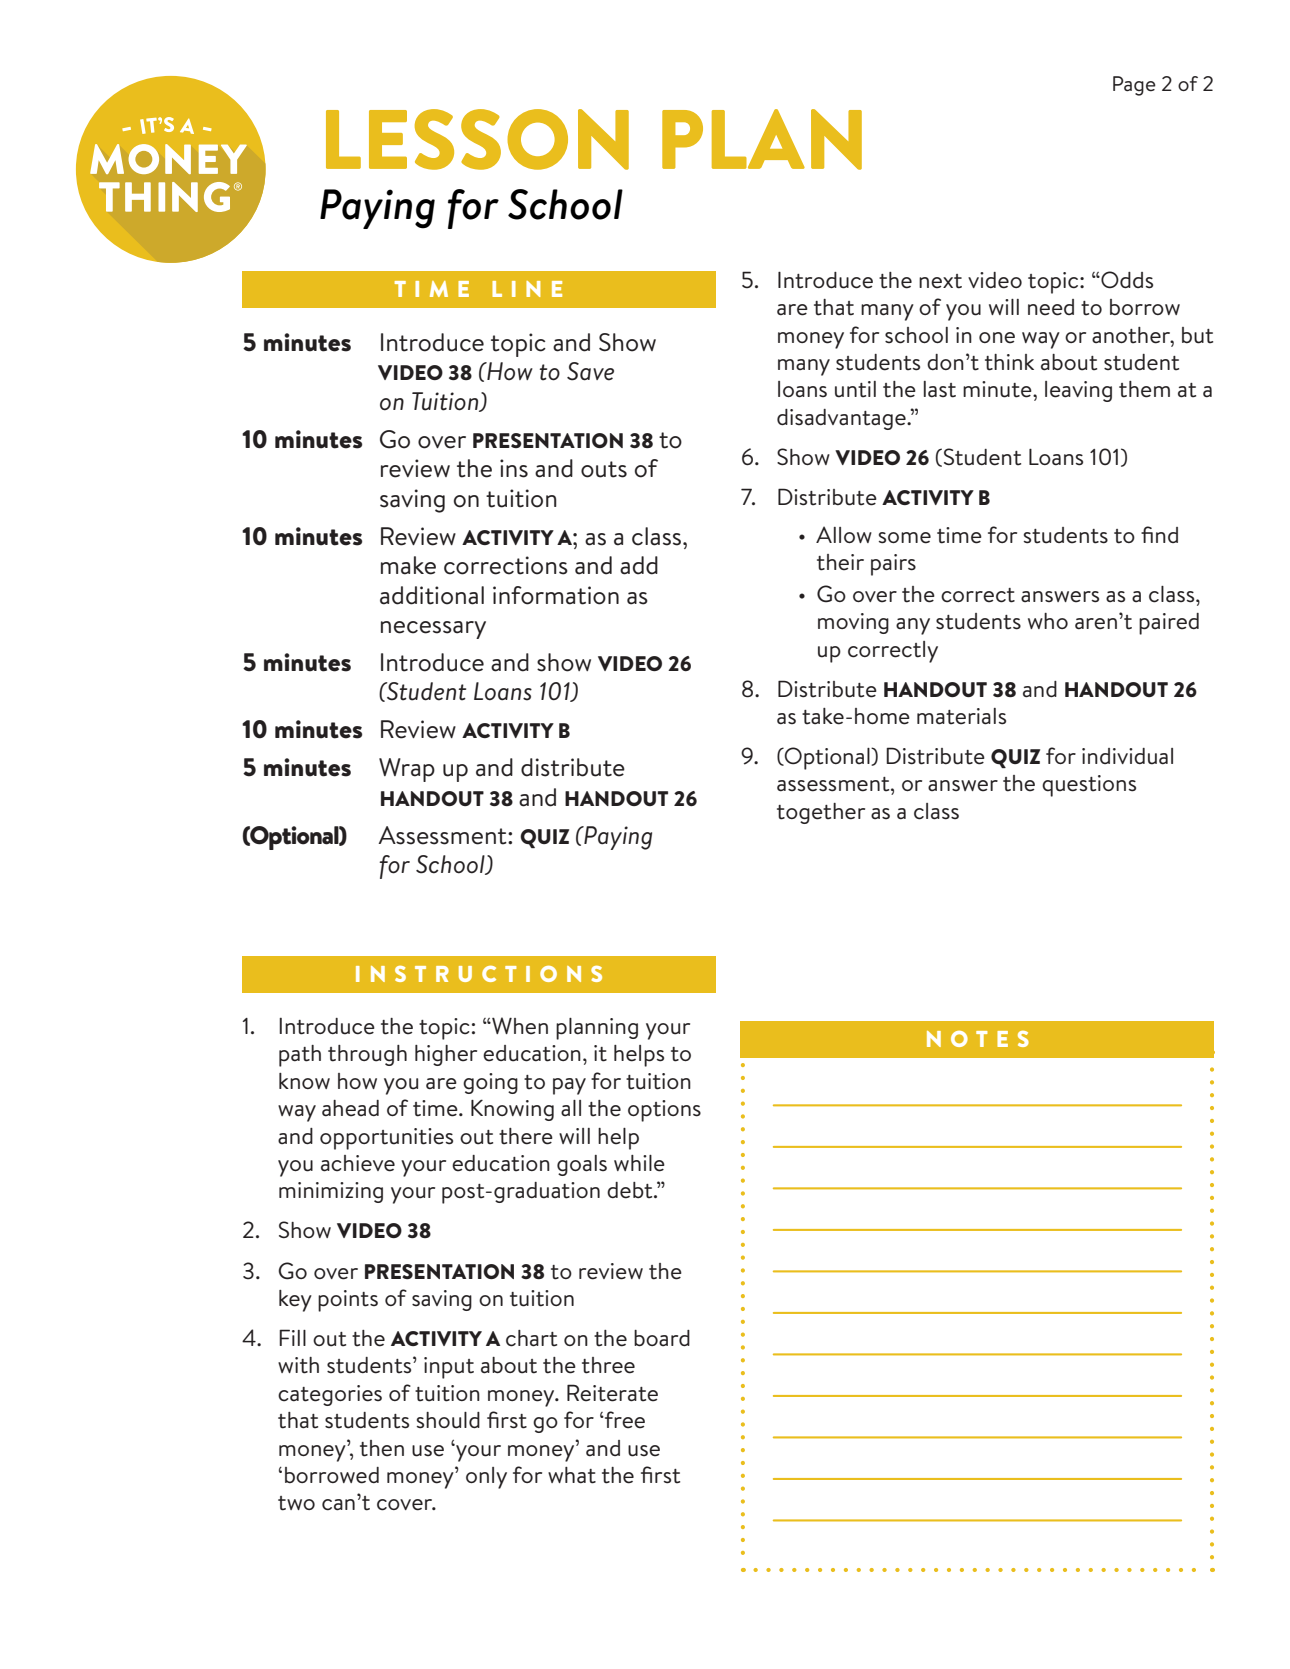  I want to click on then, so click(382, 1448).
